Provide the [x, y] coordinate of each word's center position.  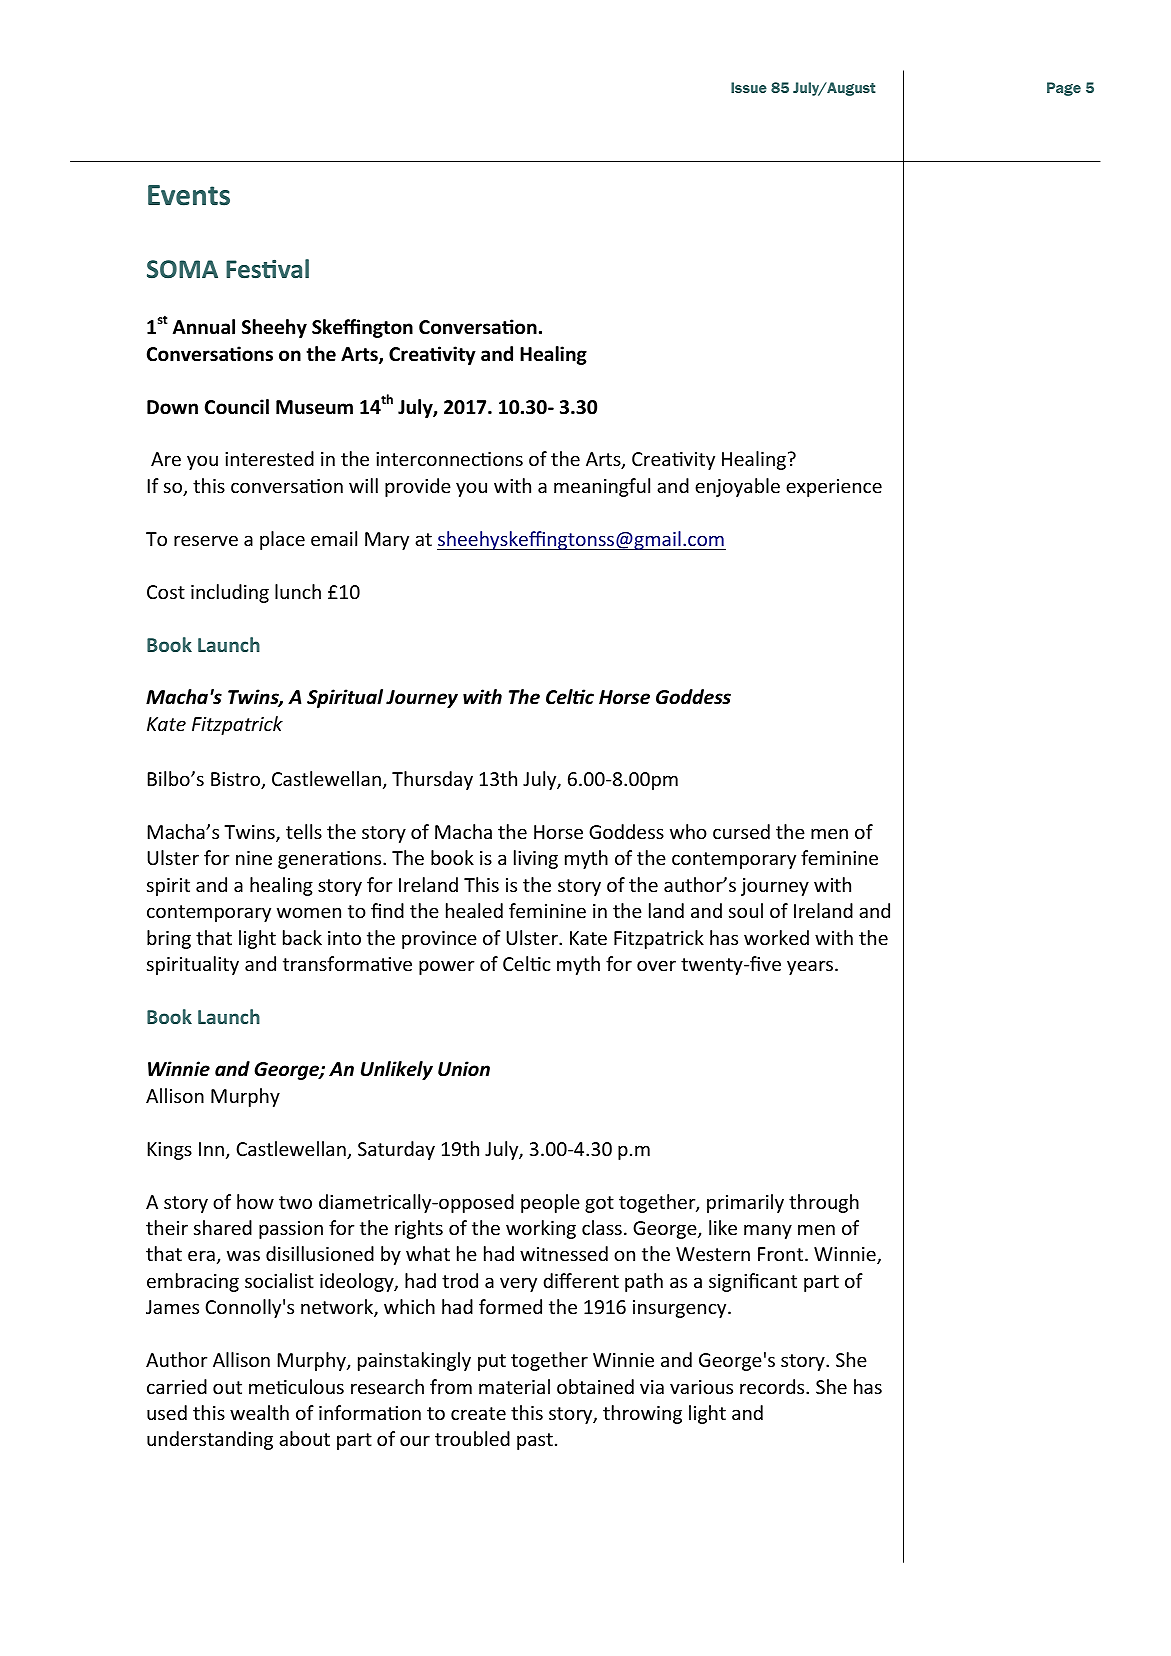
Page [1064, 89]
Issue [749, 87]
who [688, 831]
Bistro [236, 780]
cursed [741, 831]
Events [189, 195]
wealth [259, 1412]
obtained [595, 1386]
